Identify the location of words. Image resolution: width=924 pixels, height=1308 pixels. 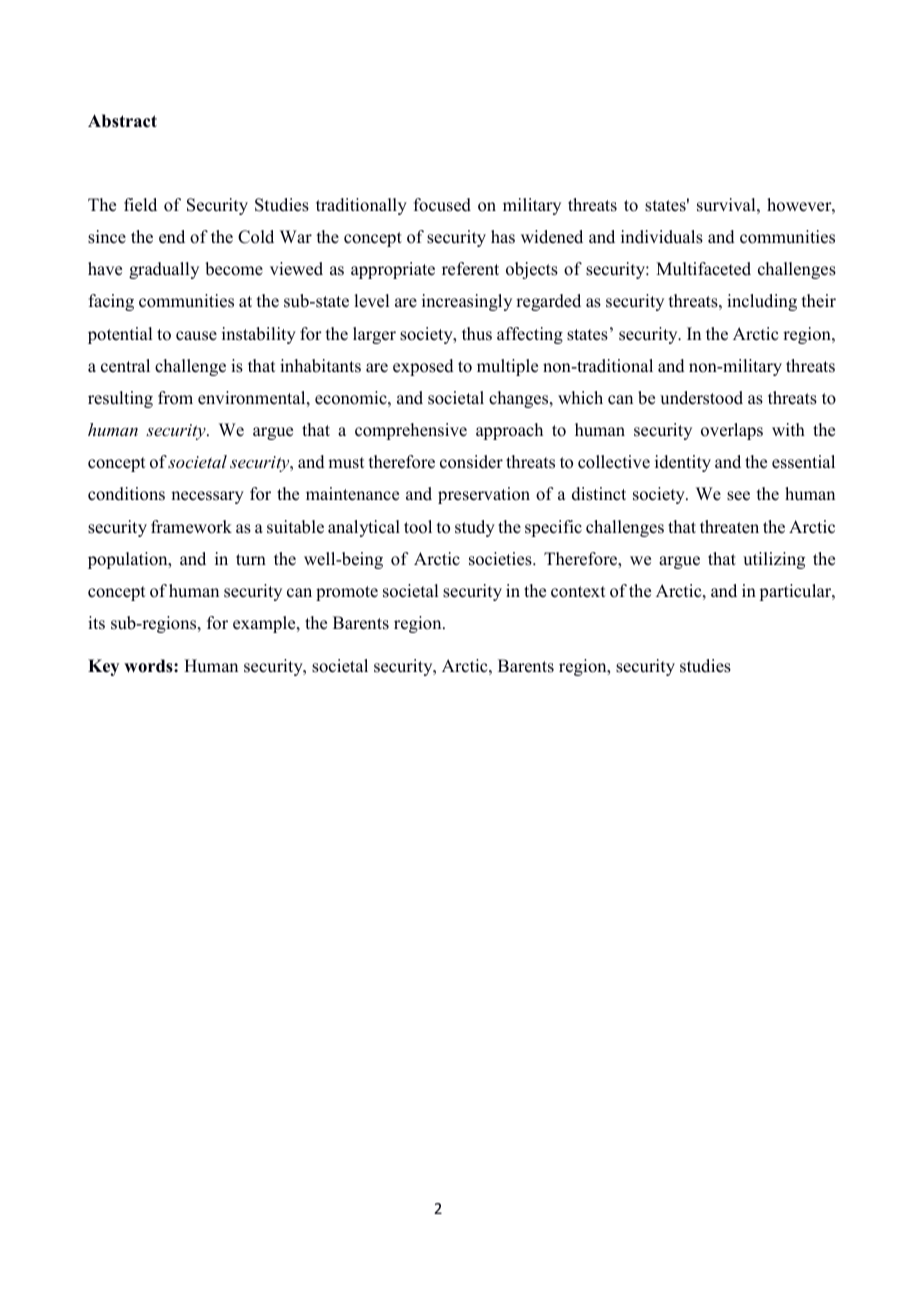
(149, 666).
